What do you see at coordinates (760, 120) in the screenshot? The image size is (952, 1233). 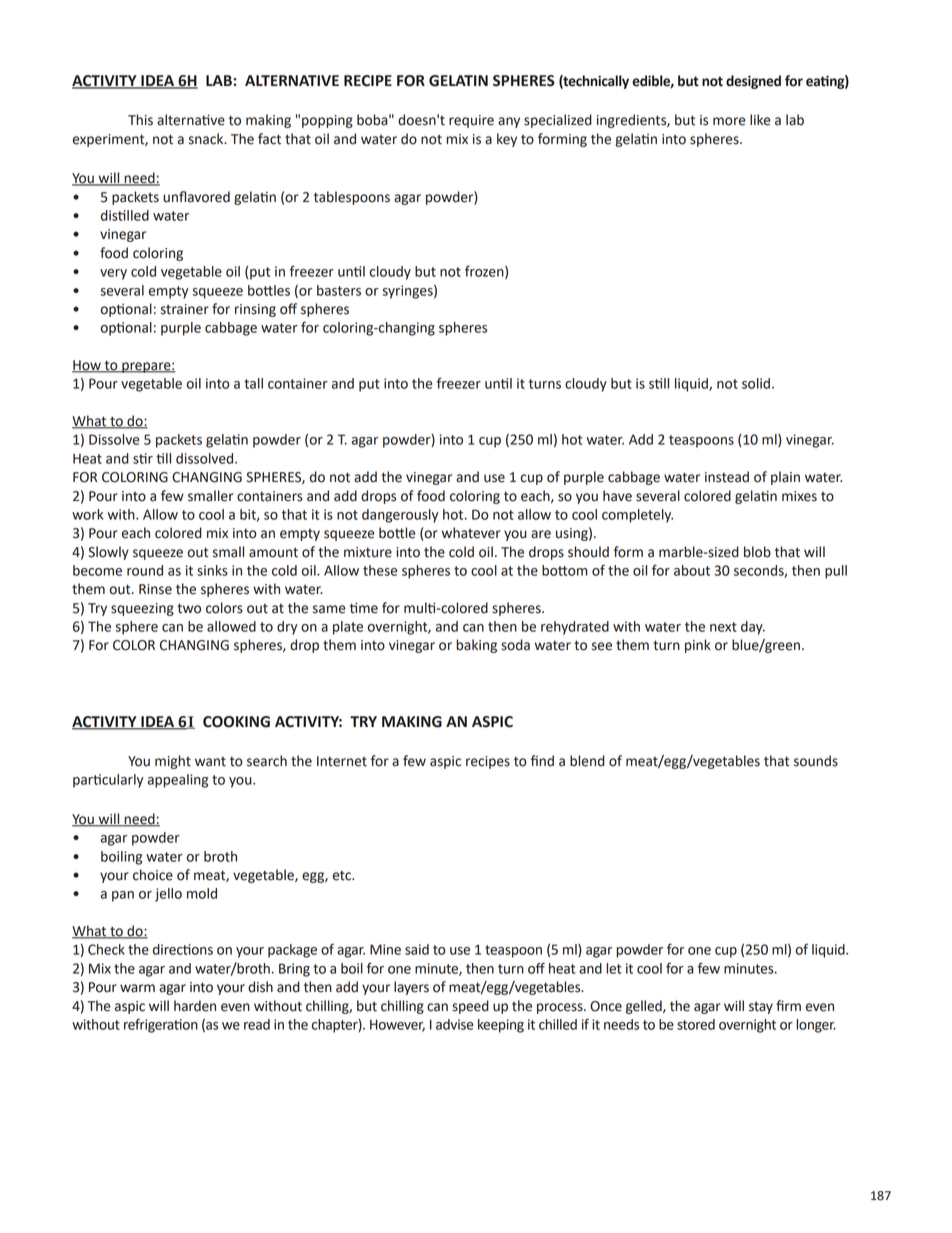 I see `like` at bounding box center [760, 120].
